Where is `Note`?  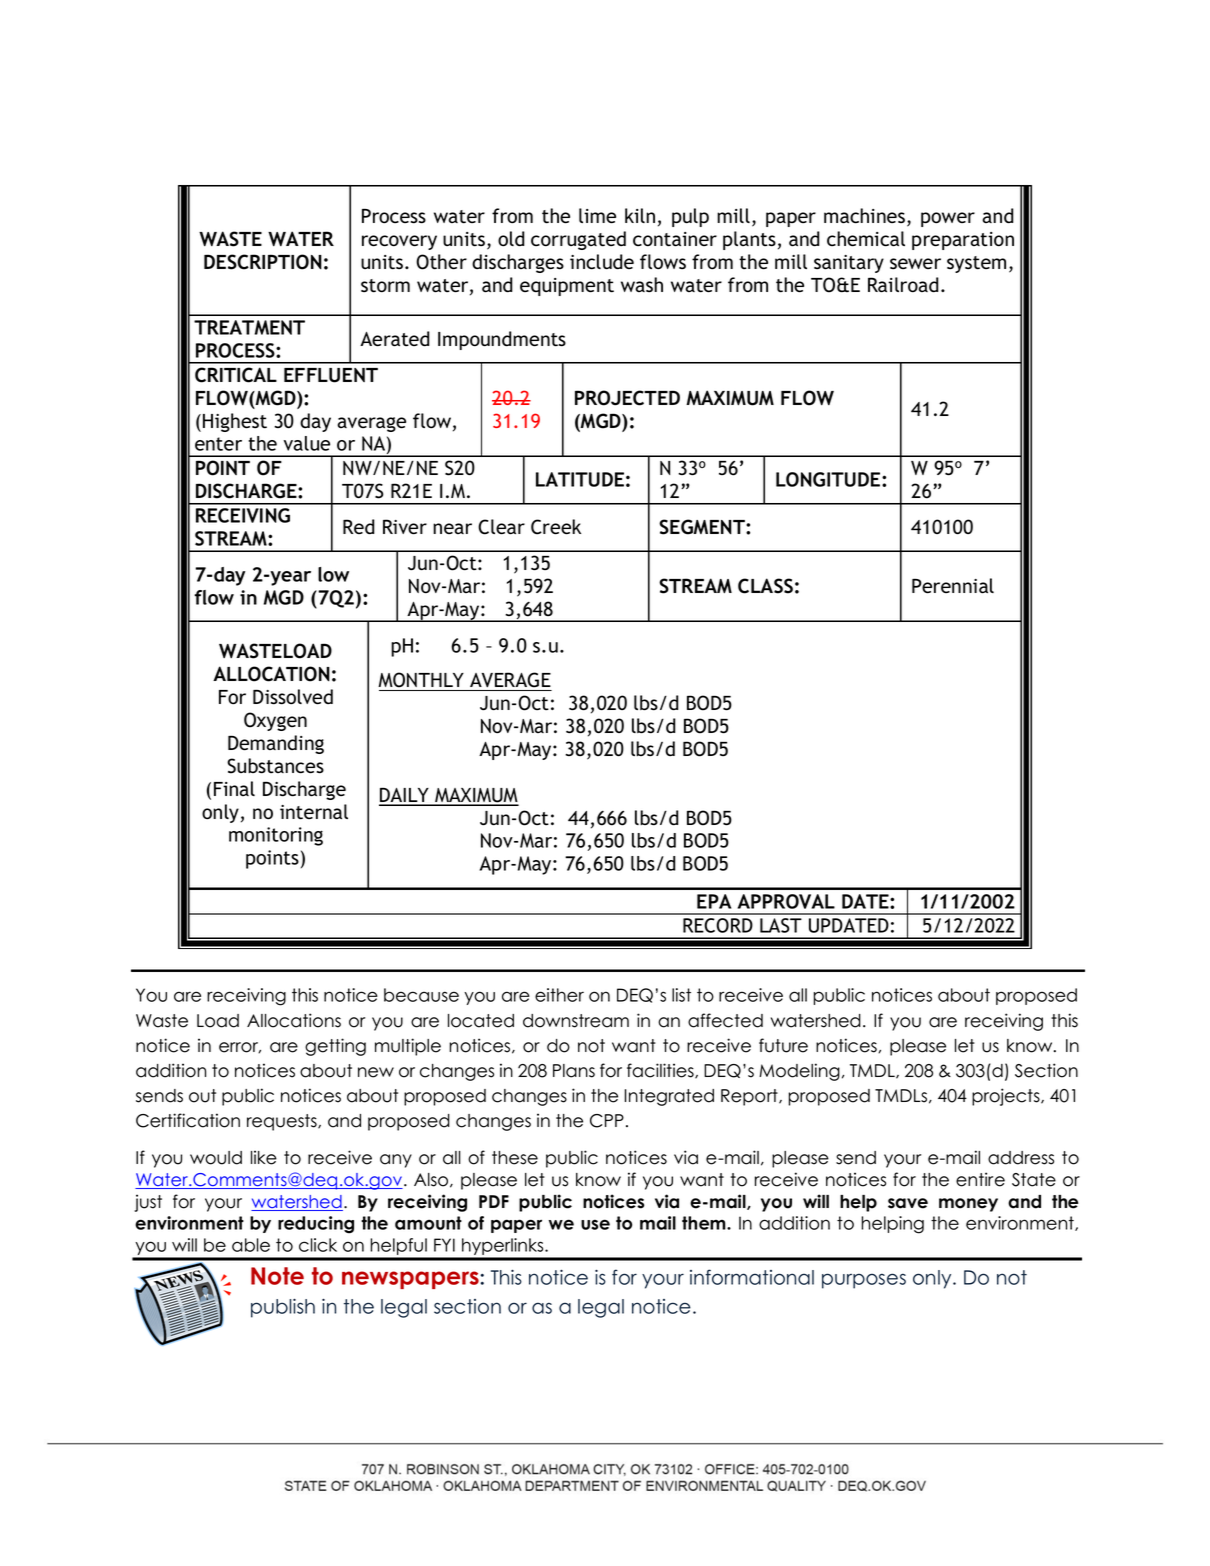
Note is located at coordinates (277, 1276).
